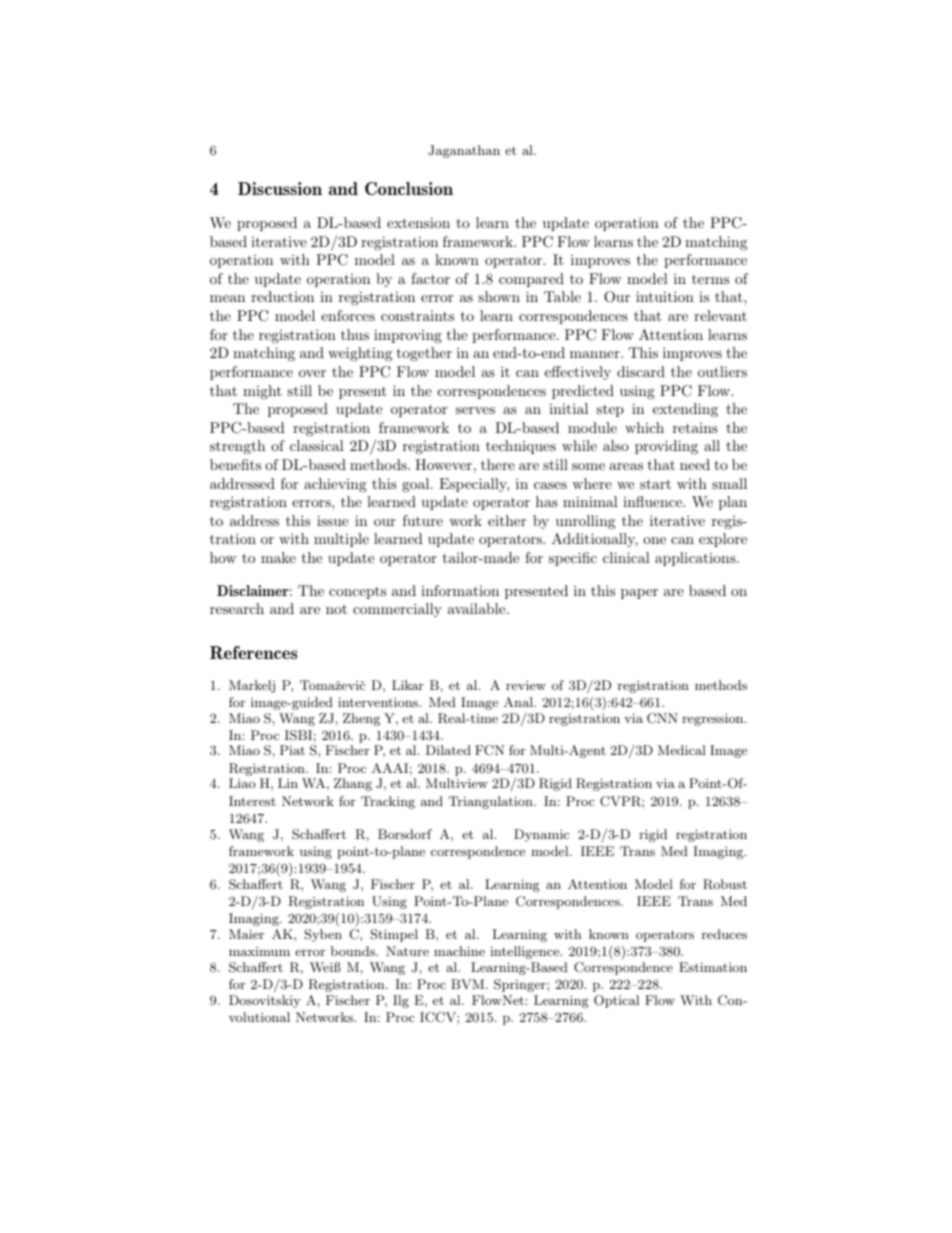  What do you see at coordinates (639, 594) in the screenshot?
I see `paper` at bounding box center [639, 594].
